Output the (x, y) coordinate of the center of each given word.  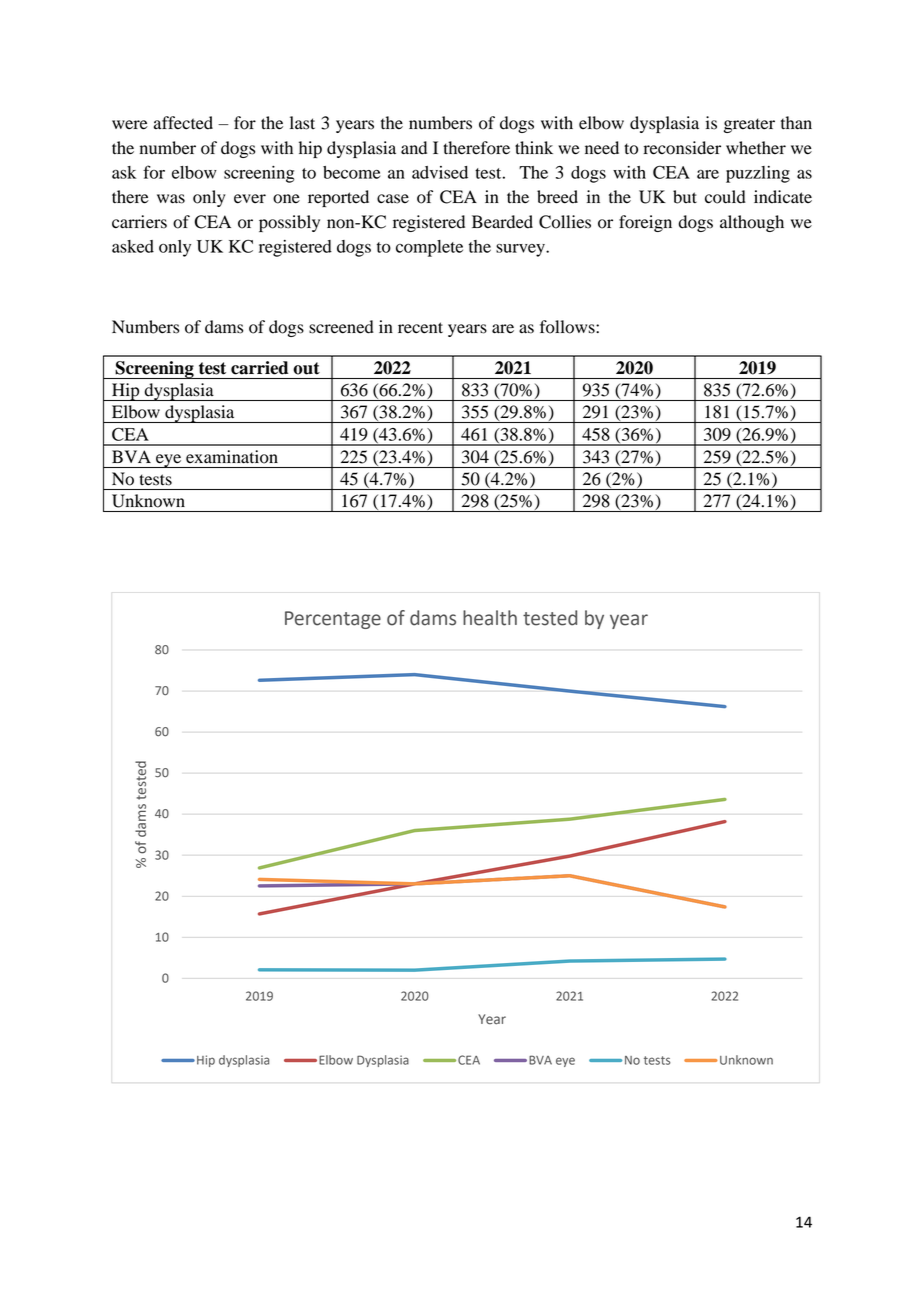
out (306, 368)
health (490, 618)
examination (232, 457)
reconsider (682, 148)
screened (341, 327)
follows (568, 327)
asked (133, 246)
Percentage (333, 620)
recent (420, 328)
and (414, 148)
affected (183, 123)
